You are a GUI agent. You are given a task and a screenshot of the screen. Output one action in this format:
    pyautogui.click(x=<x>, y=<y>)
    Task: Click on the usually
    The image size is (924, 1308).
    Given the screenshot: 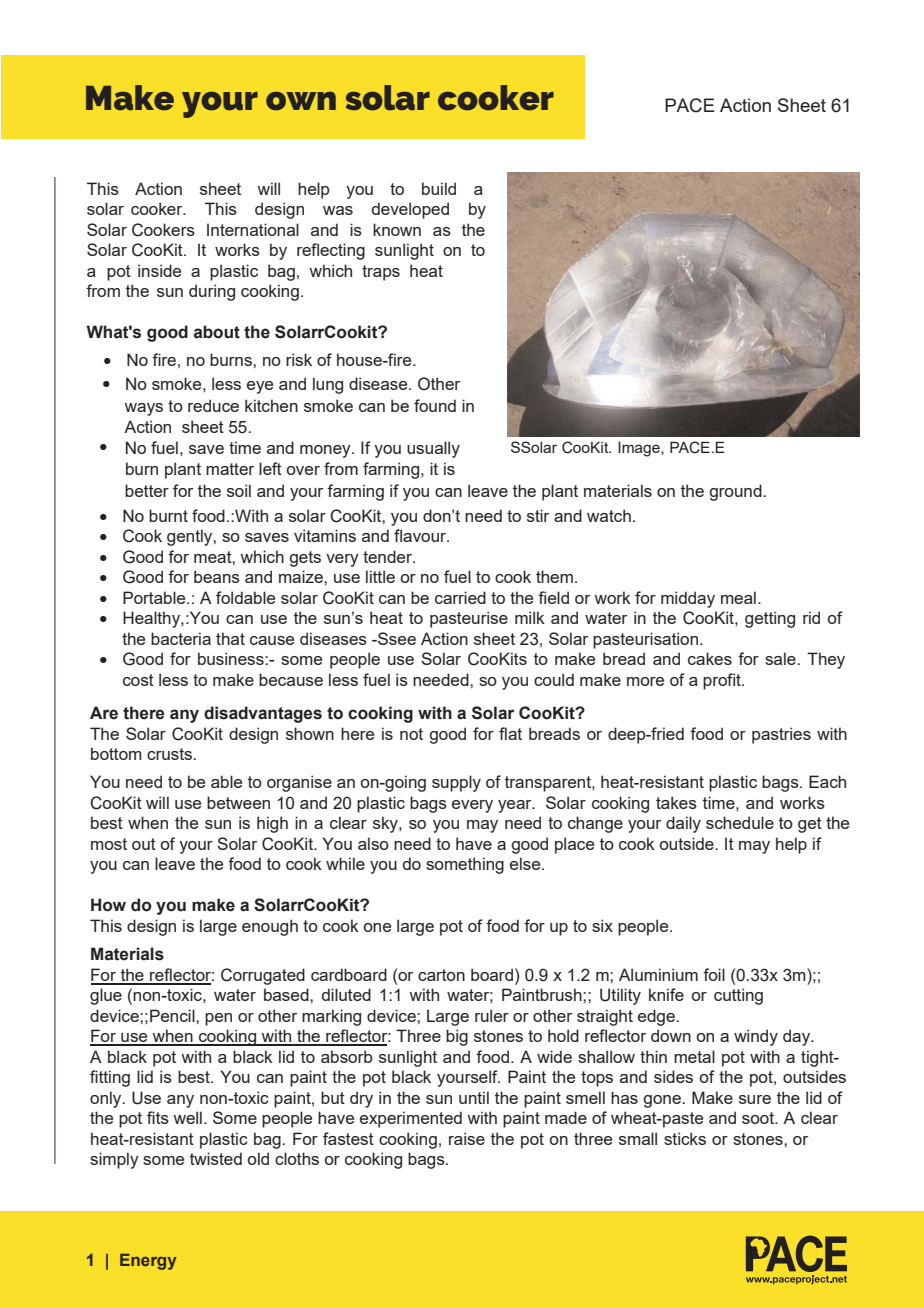 What is the action you would take?
    pyautogui.click(x=433, y=449)
